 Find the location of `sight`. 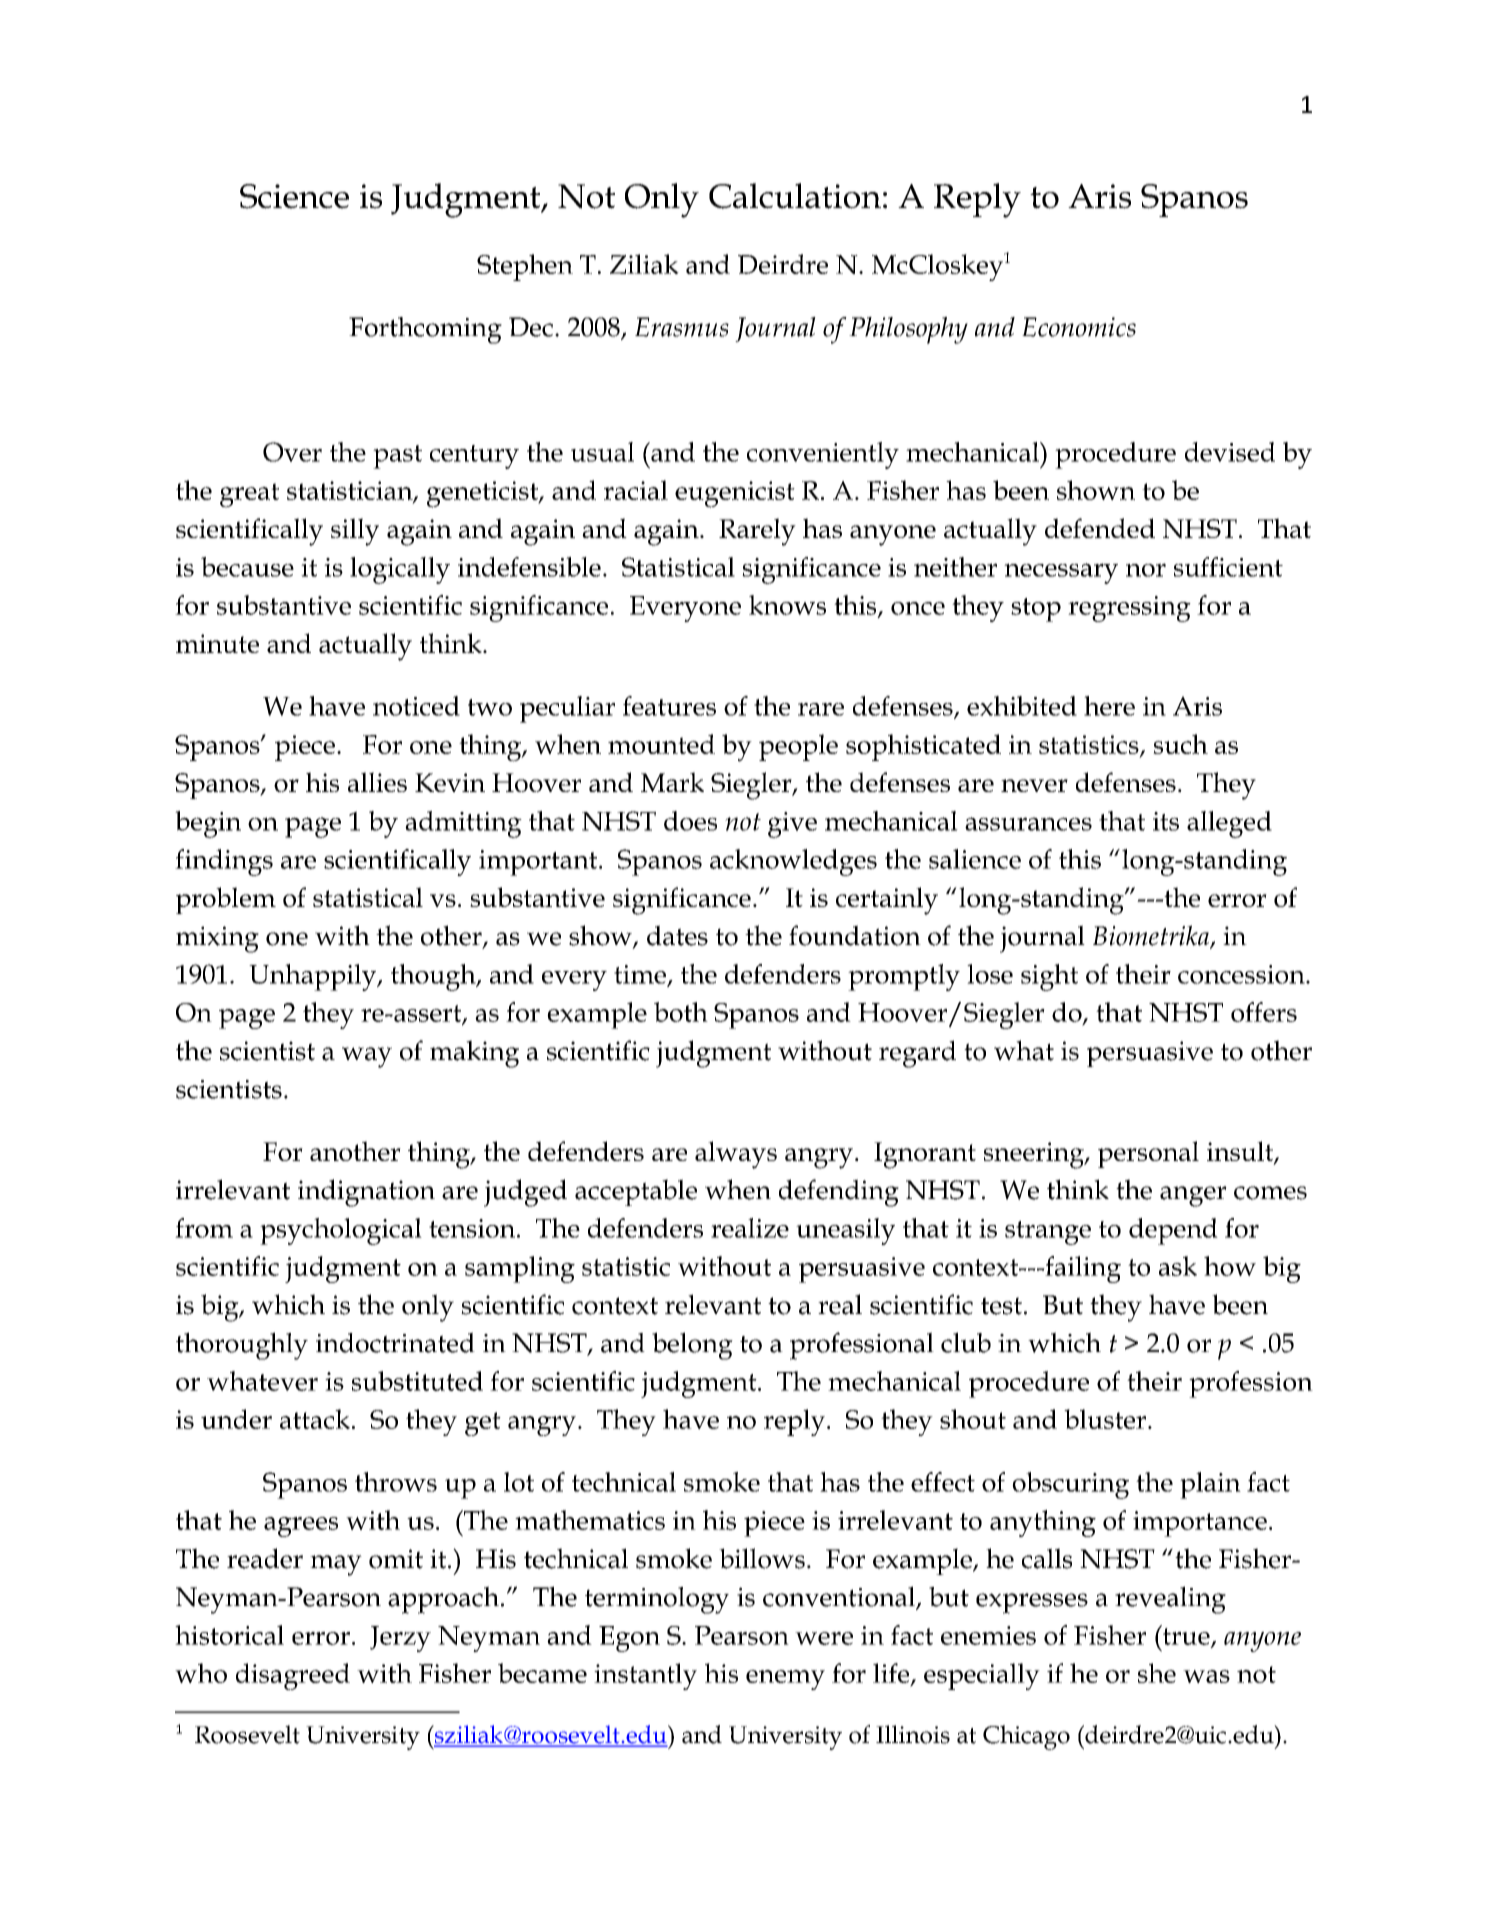

sight is located at coordinates (1049, 977).
